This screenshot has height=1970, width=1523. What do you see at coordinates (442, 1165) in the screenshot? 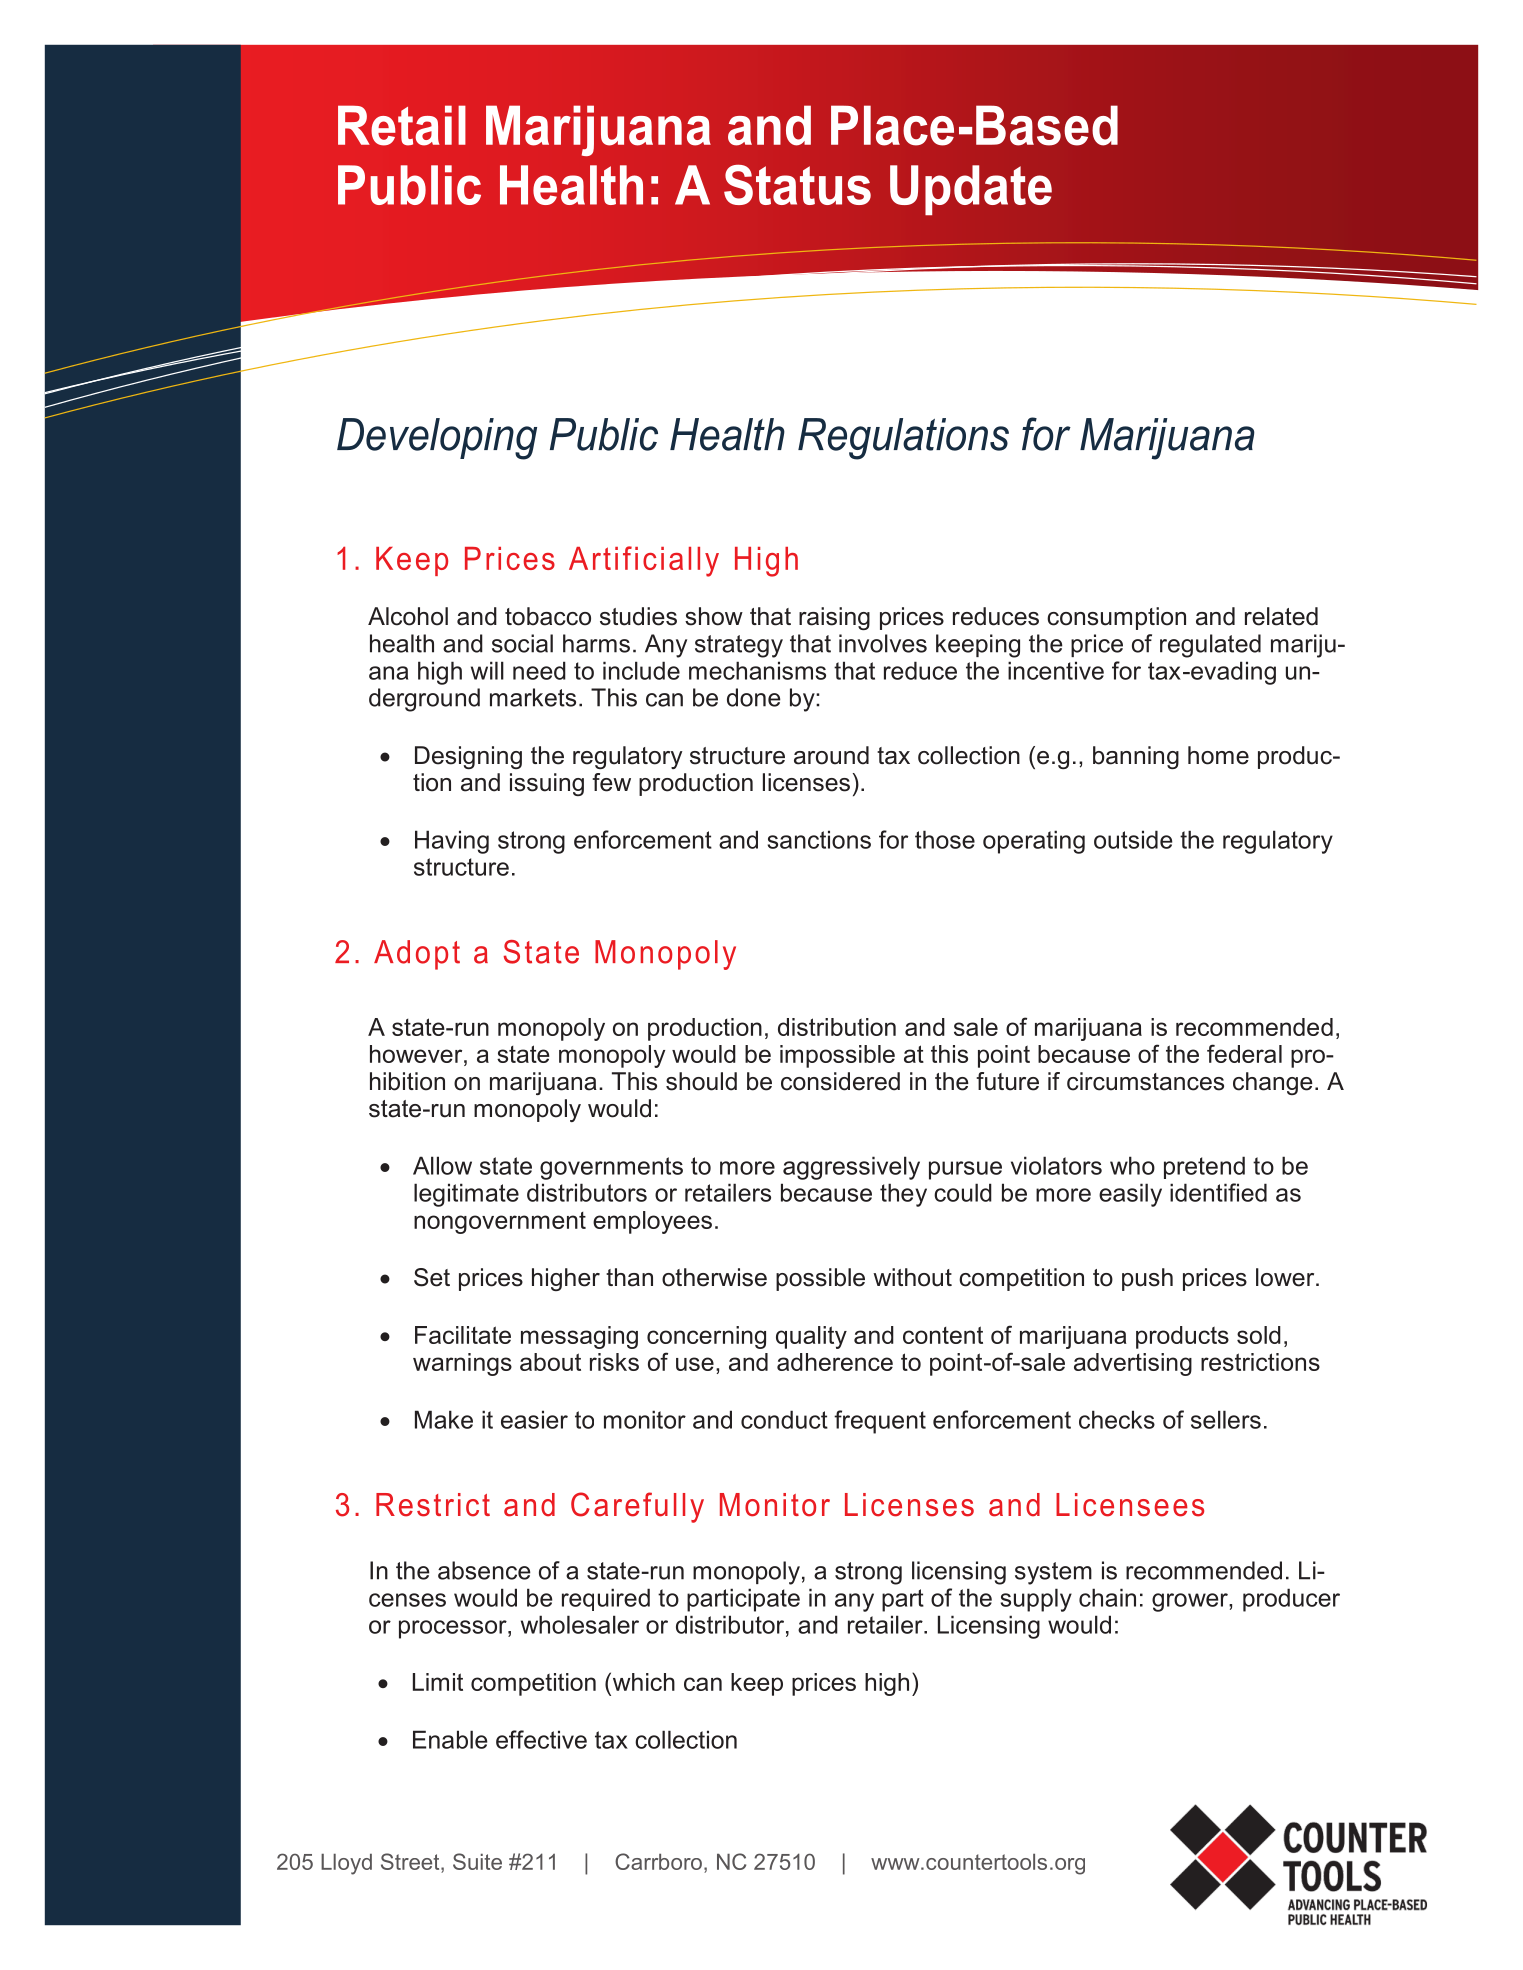
I see `Allow` at bounding box center [442, 1165].
